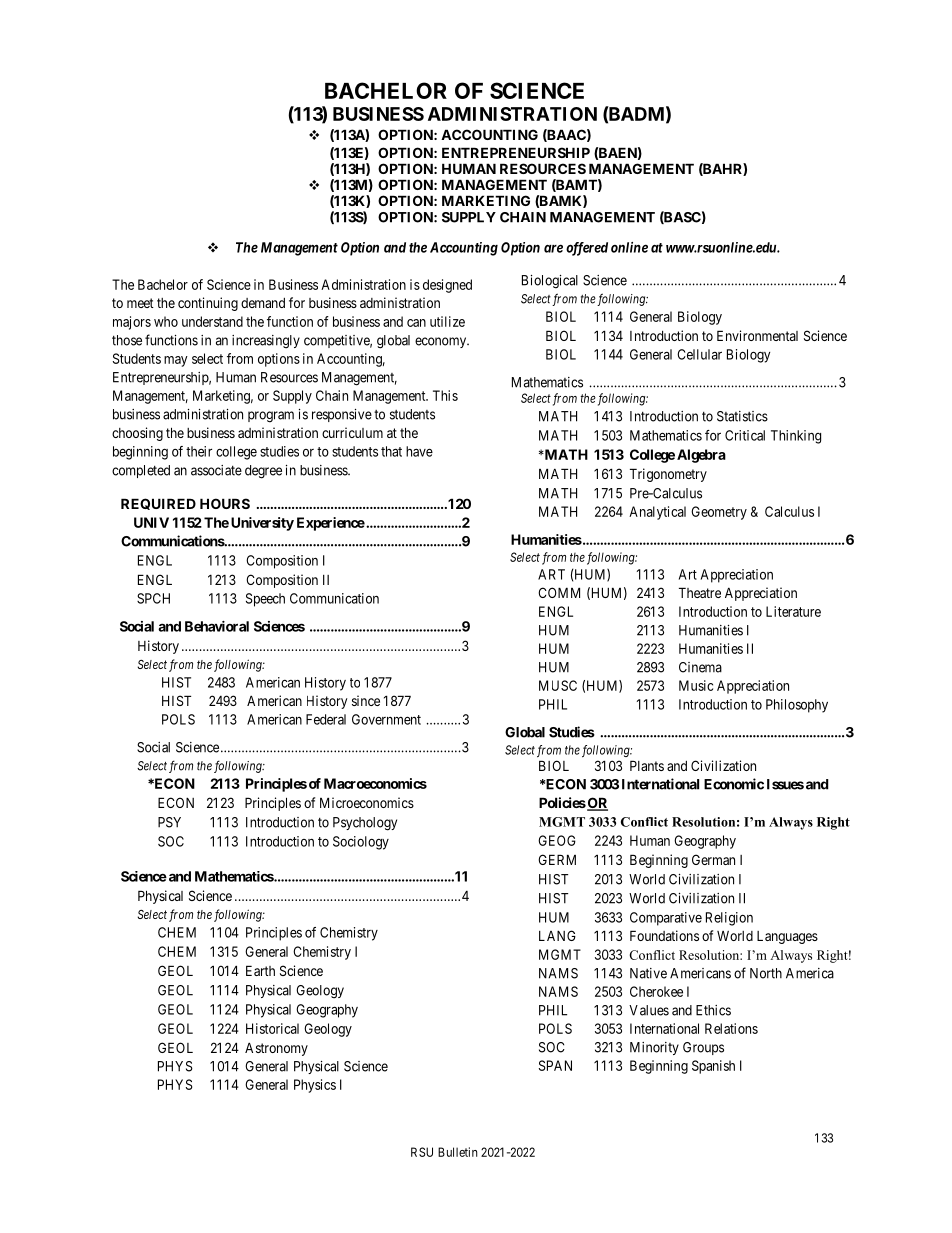  I want to click on Astronomy, so click(276, 1049).
